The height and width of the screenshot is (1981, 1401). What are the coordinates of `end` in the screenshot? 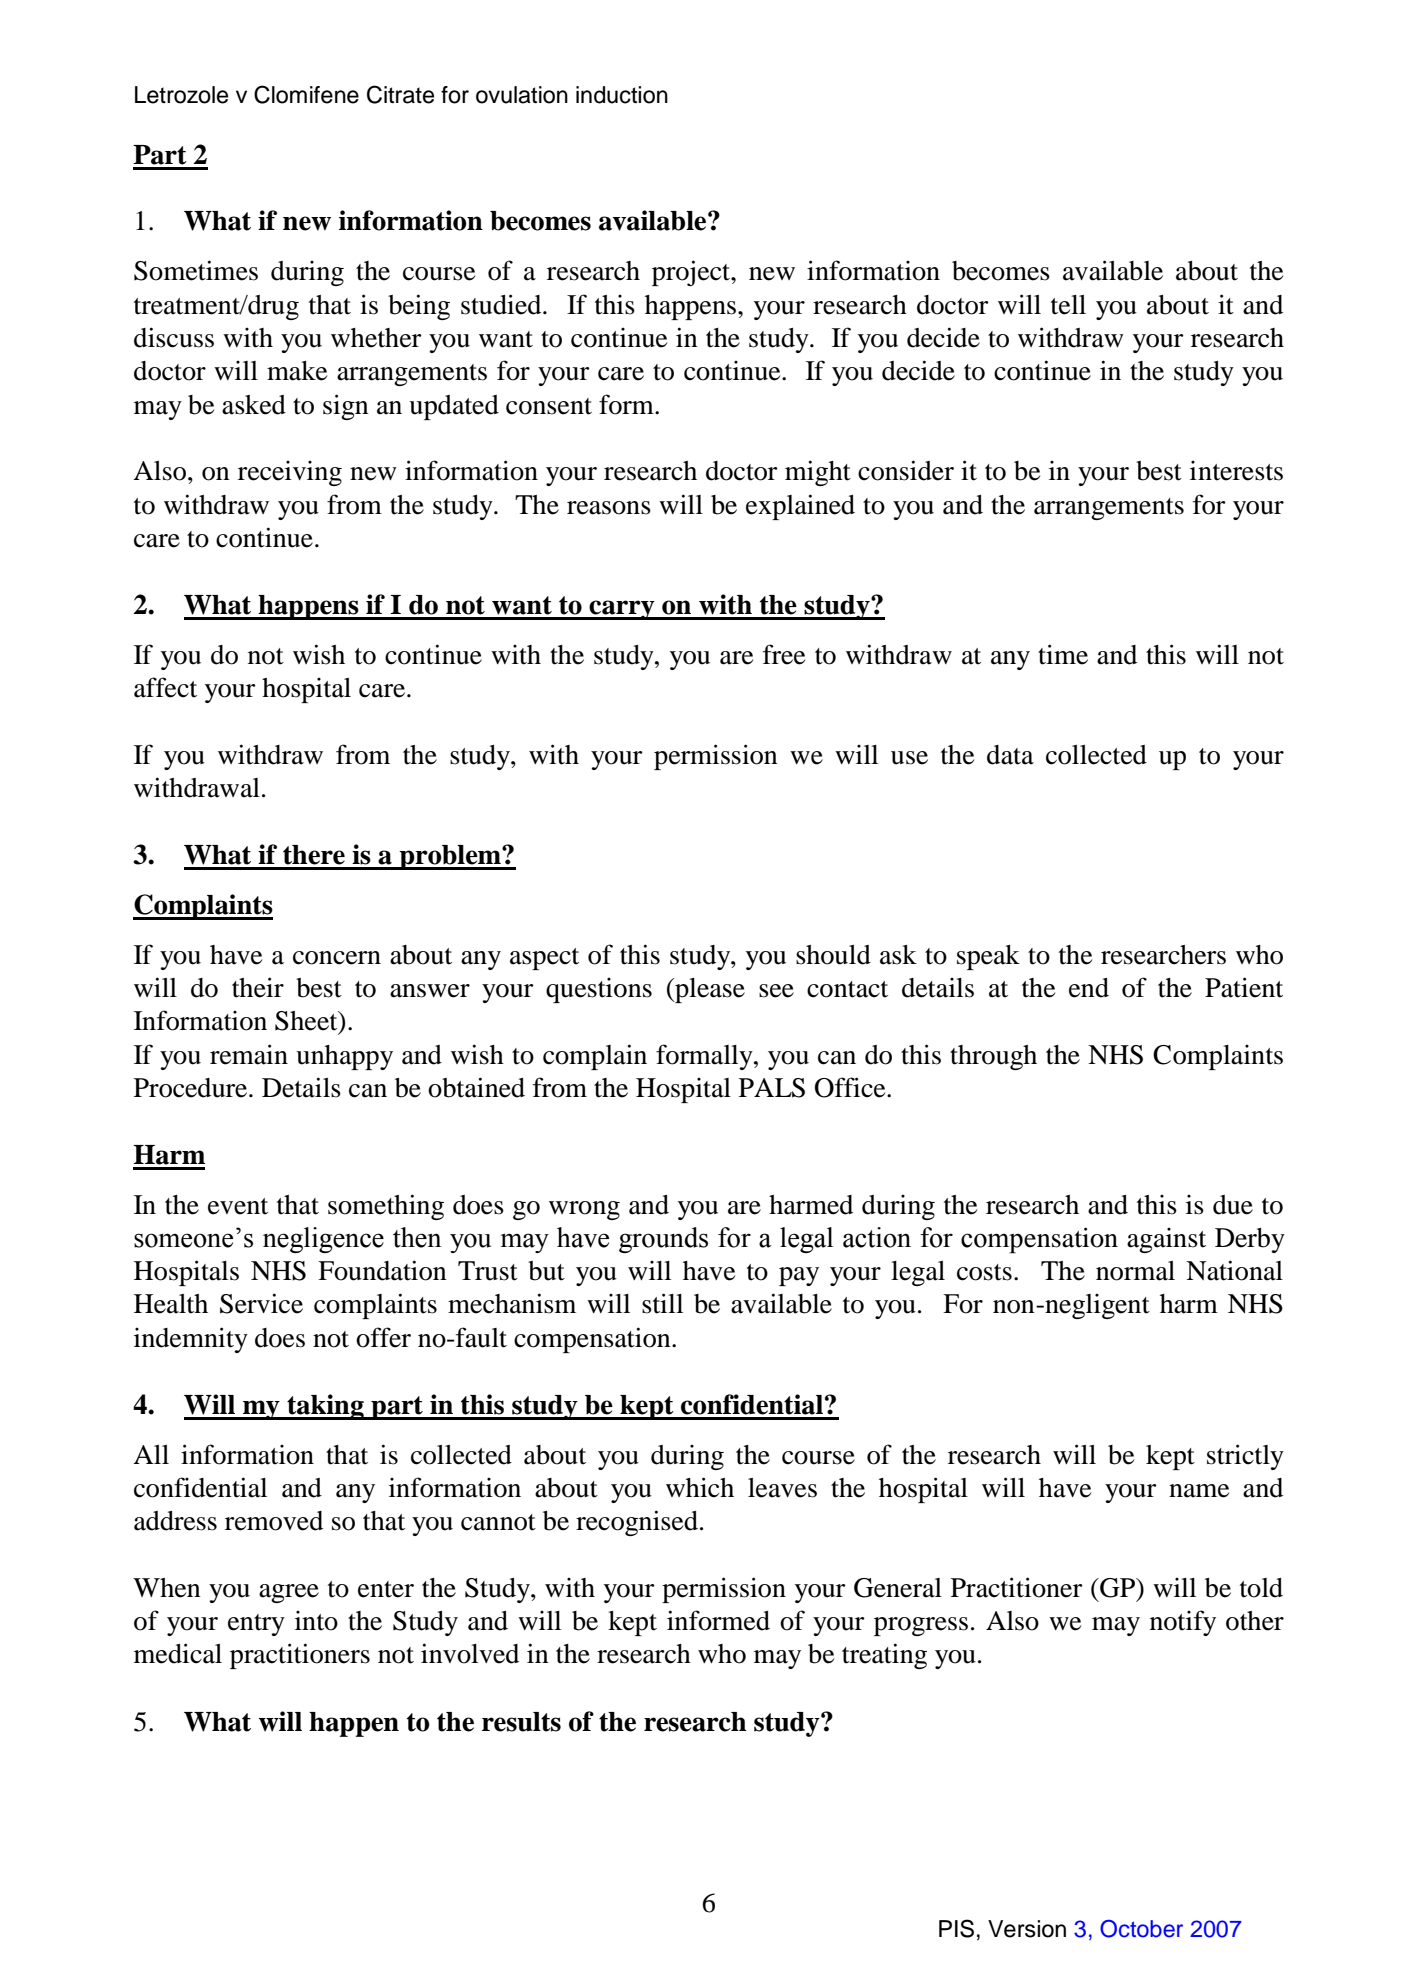 It's located at (1089, 988).
